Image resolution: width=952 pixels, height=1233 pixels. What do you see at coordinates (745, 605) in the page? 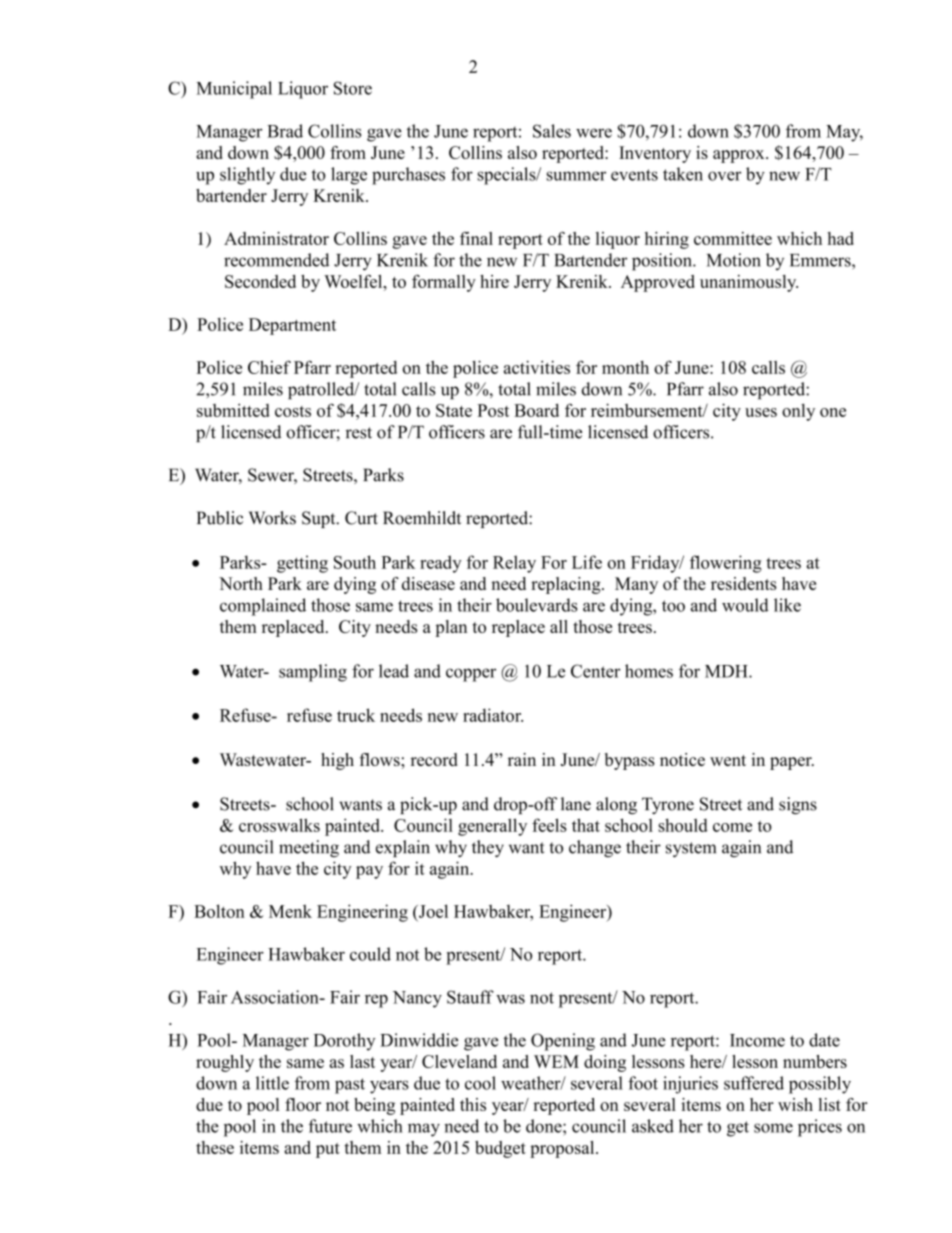
I see `would` at bounding box center [745, 605].
